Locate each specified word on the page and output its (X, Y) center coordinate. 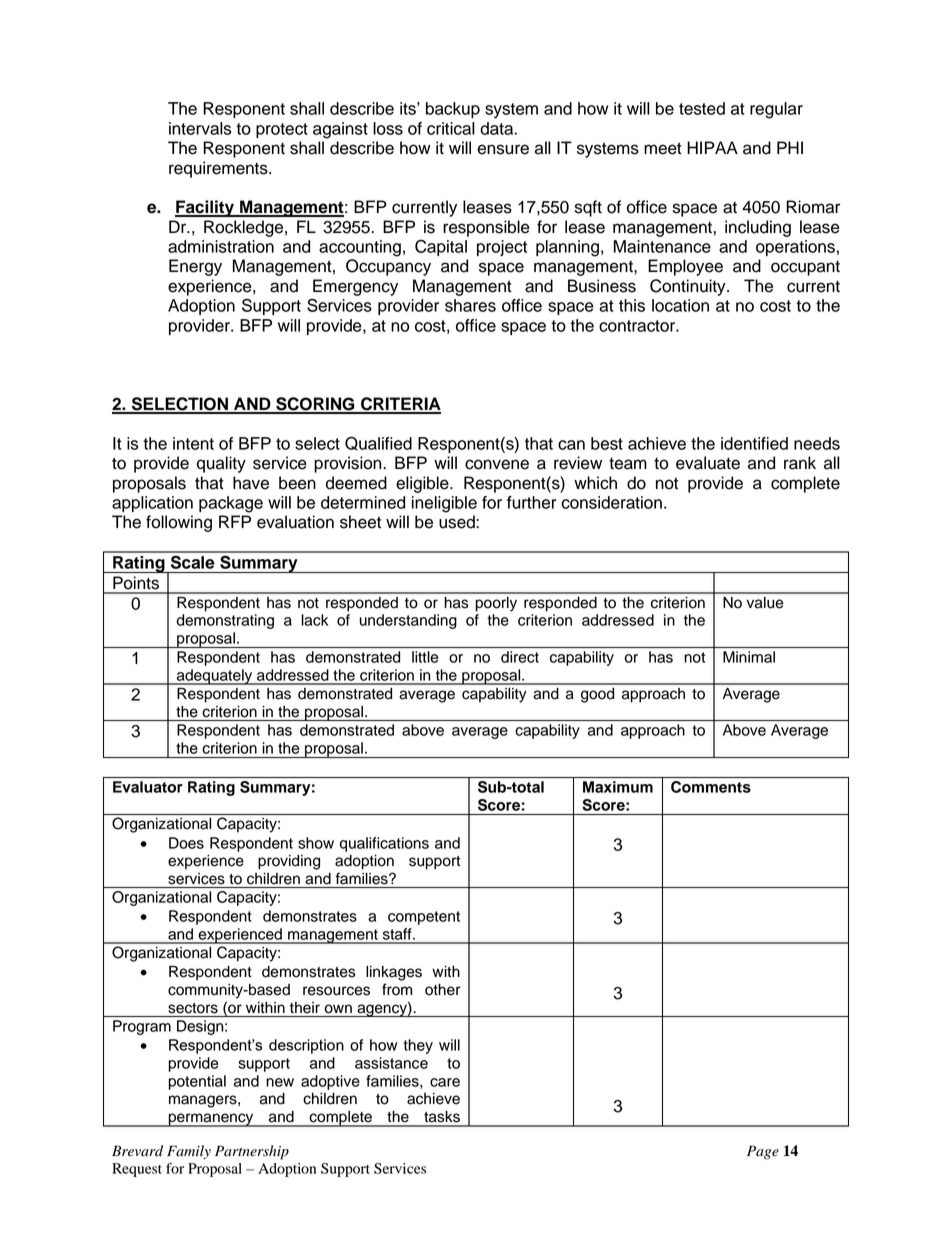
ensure (503, 149)
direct (520, 657)
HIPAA (712, 147)
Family (189, 1152)
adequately (215, 677)
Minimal (749, 657)
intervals (200, 128)
